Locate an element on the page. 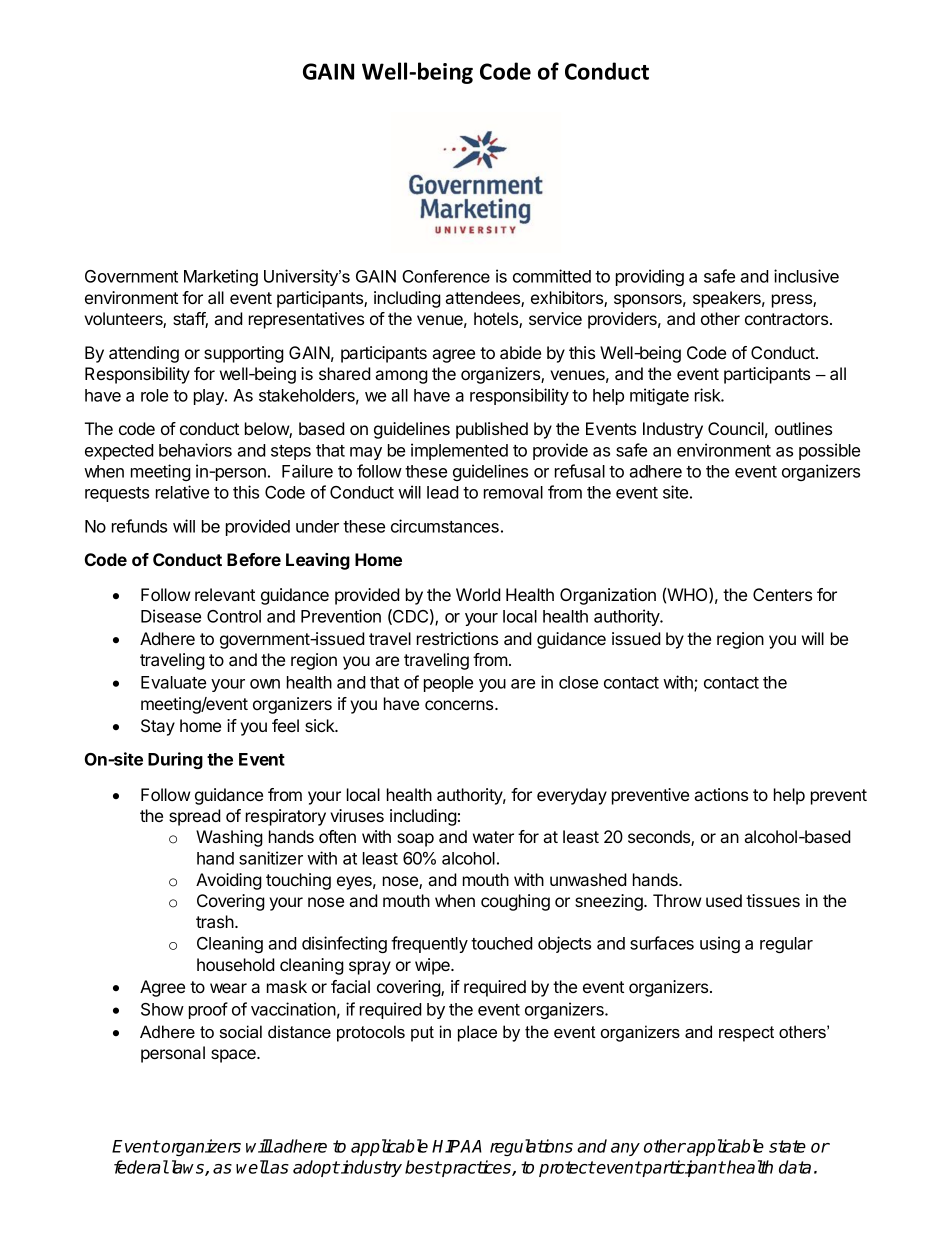 This page has width=952, height=1233. state is located at coordinates (787, 1146).
